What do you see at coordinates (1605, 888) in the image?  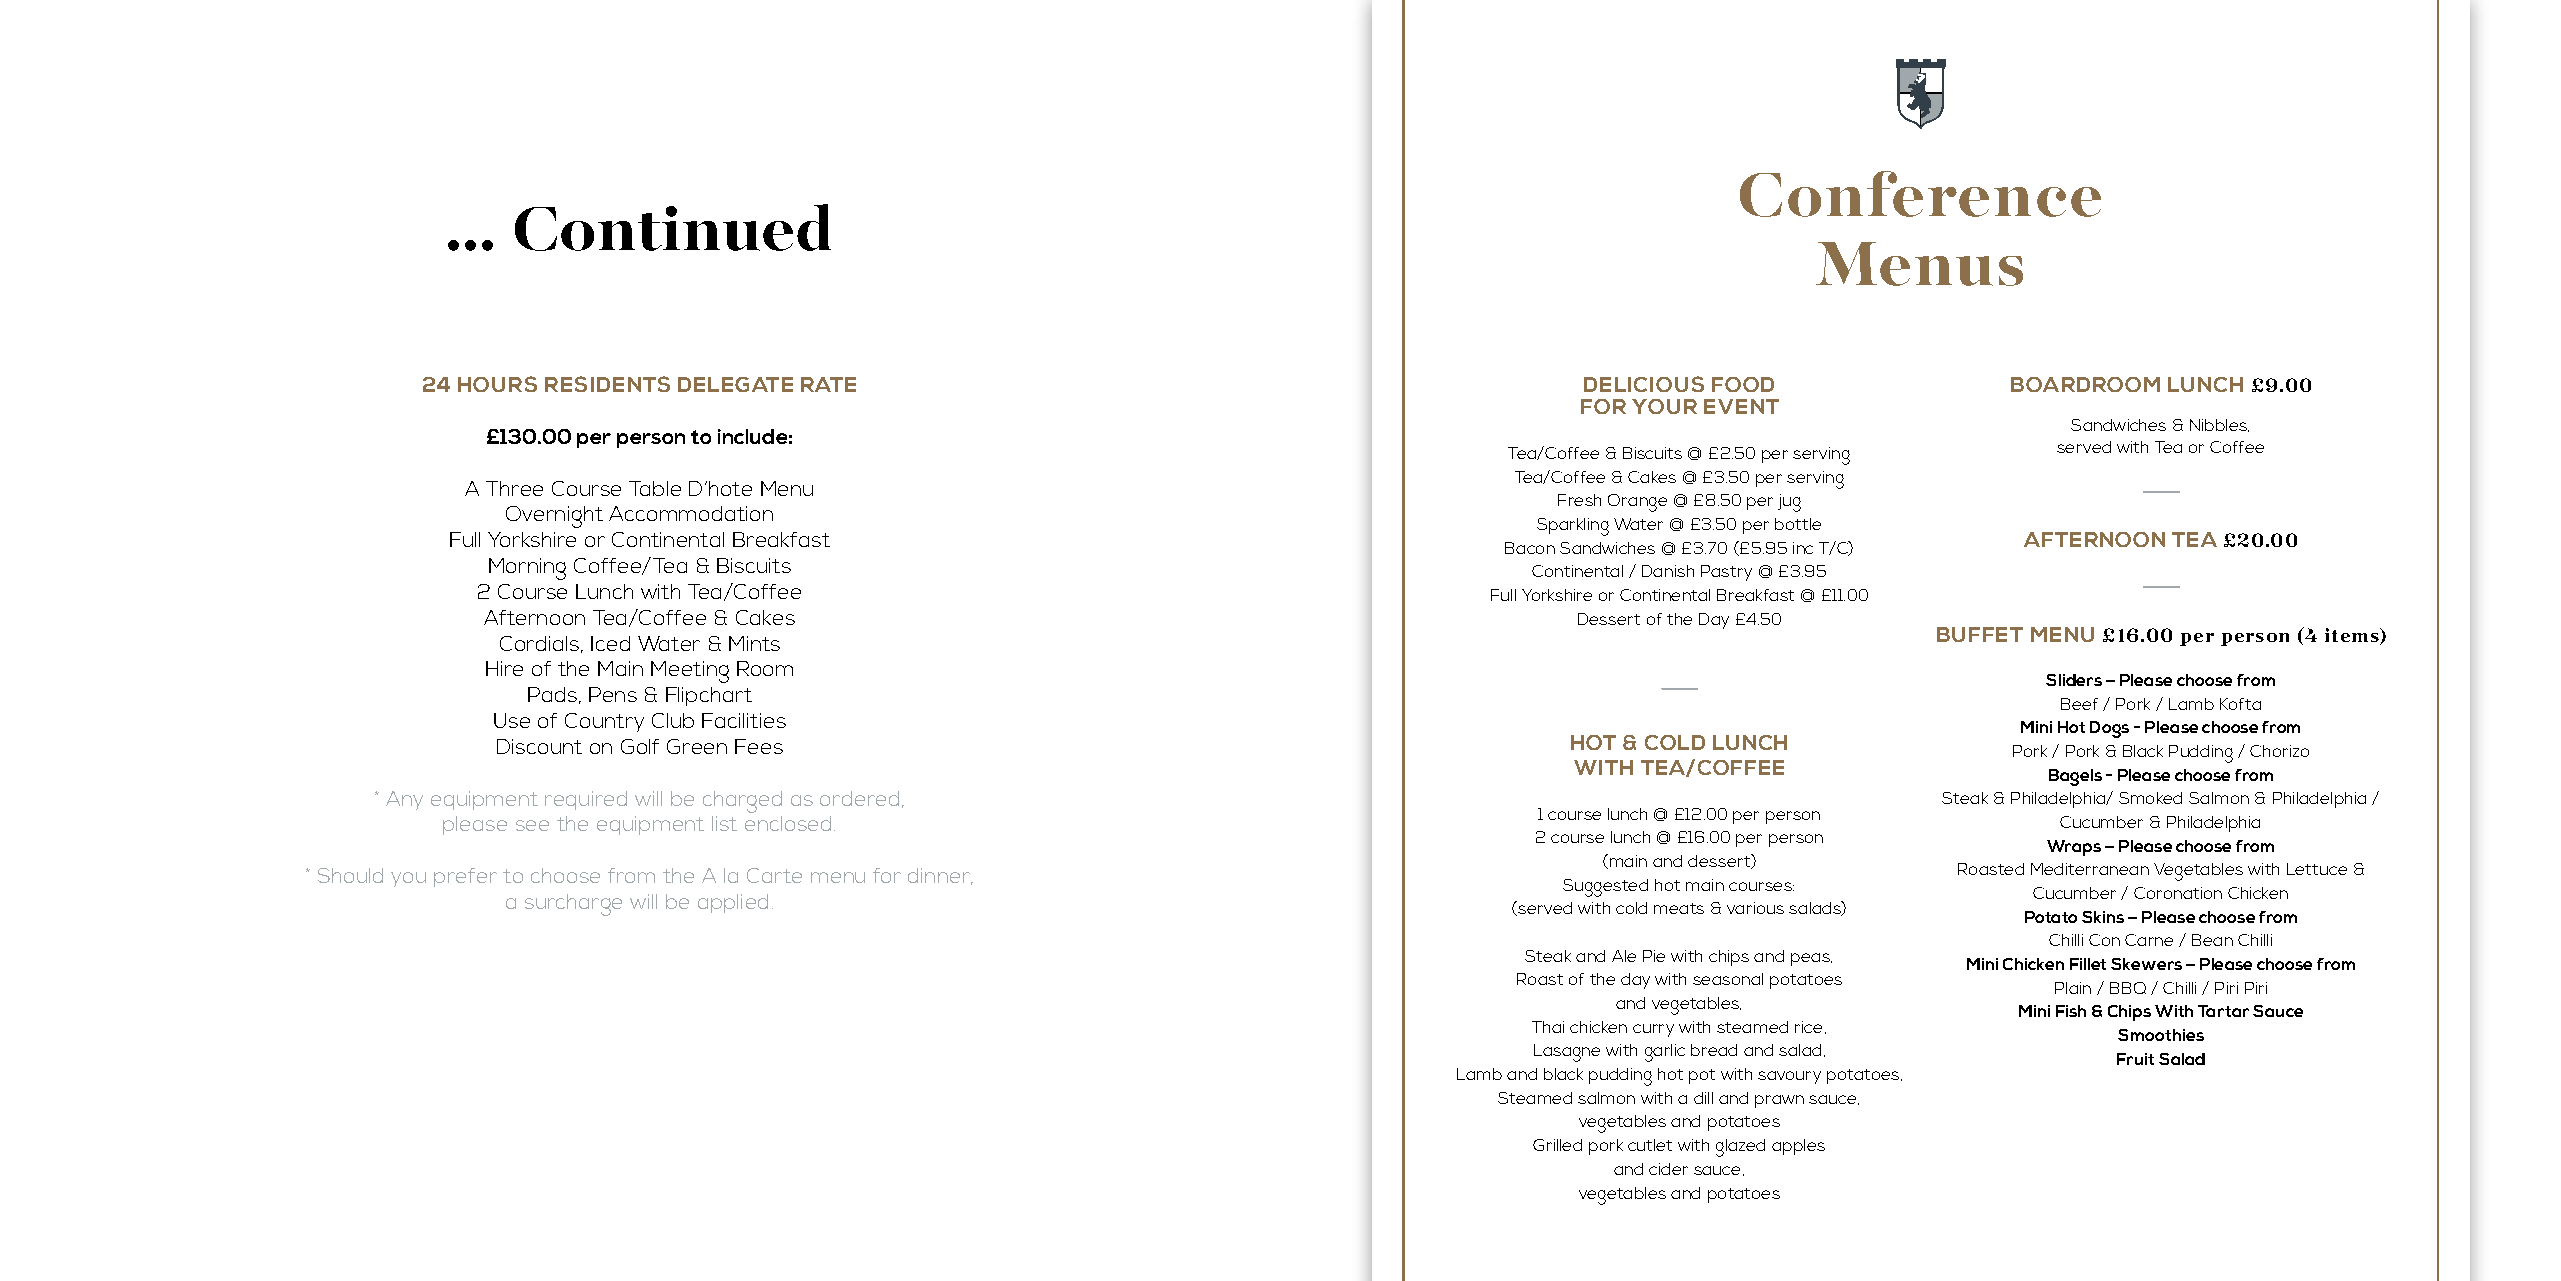 I see `Suggested` at bounding box center [1605, 888].
